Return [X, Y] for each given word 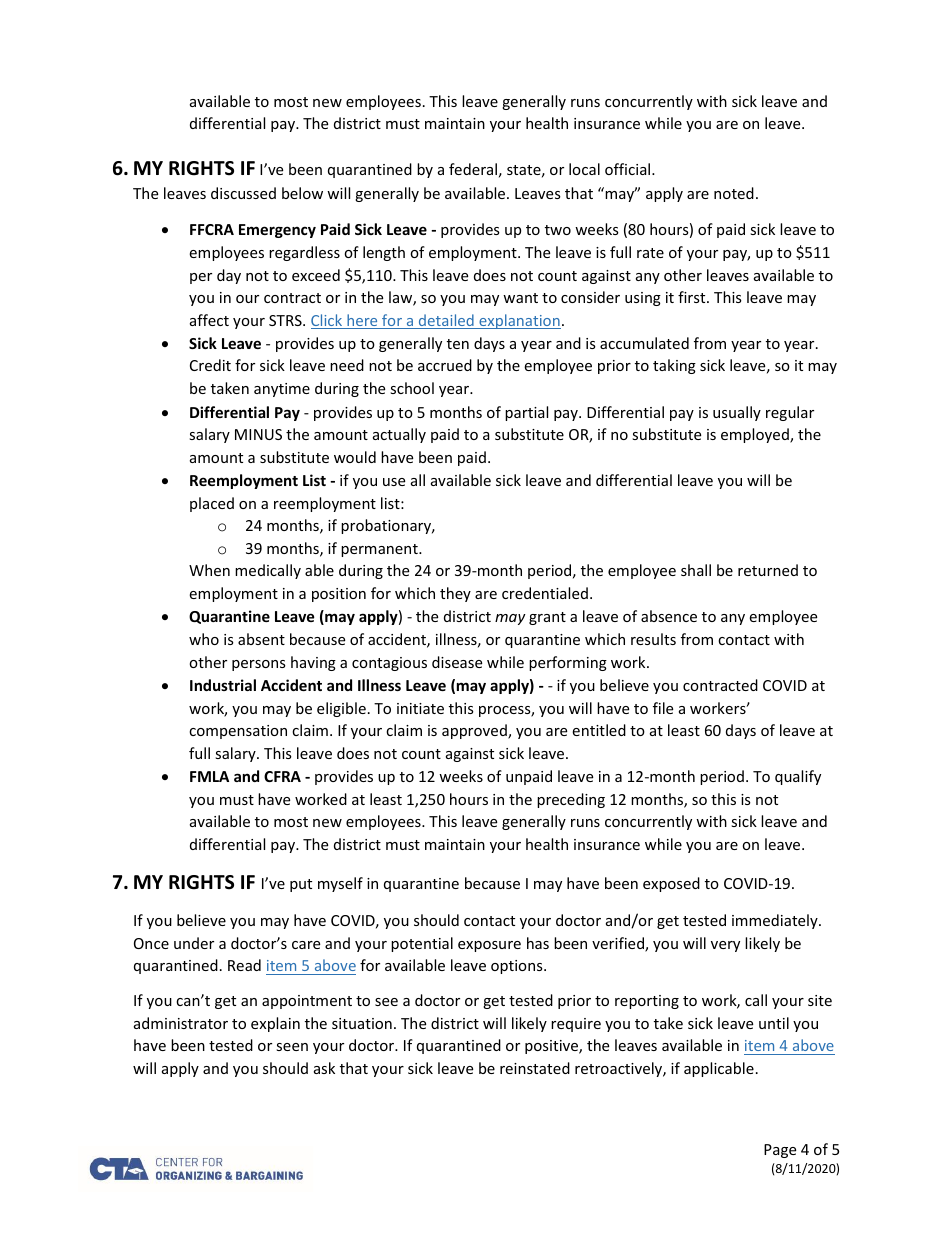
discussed [243, 193]
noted [734, 193]
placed [212, 504]
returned [768, 570]
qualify [798, 777]
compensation [238, 732]
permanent [380, 550]
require [576, 1025]
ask [324, 1068]
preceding [571, 800]
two [558, 230]
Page [780, 1151]
